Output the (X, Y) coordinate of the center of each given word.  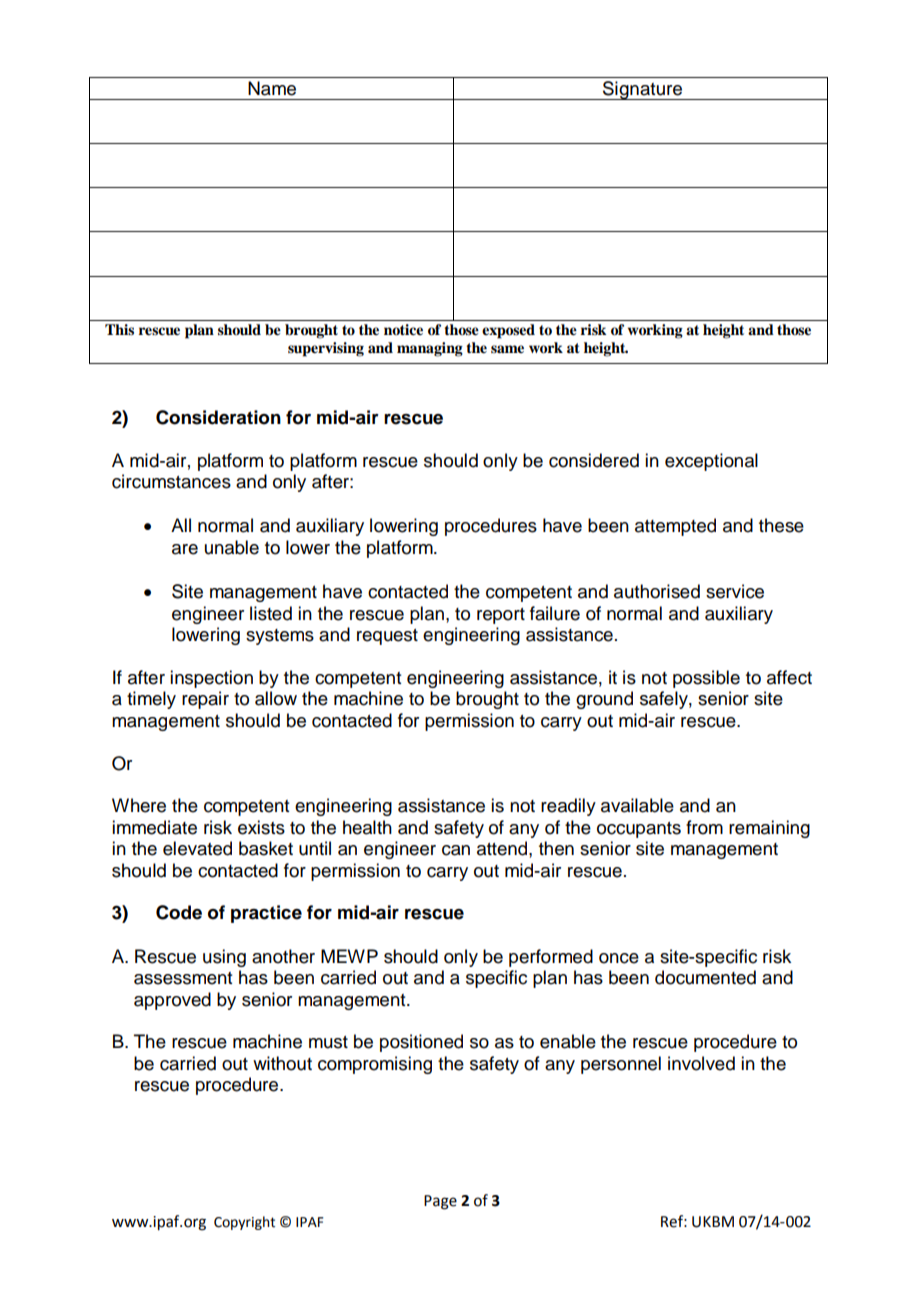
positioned (421, 1043)
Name (272, 88)
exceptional (711, 462)
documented (705, 977)
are (185, 549)
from (704, 827)
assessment (183, 978)
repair (205, 700)
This (119, 329)
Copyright (244, 1223)
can (456, 850)
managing (430, 349)
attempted (675, 527)
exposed (508, 331)
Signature (643, 90)
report (501, 616)
